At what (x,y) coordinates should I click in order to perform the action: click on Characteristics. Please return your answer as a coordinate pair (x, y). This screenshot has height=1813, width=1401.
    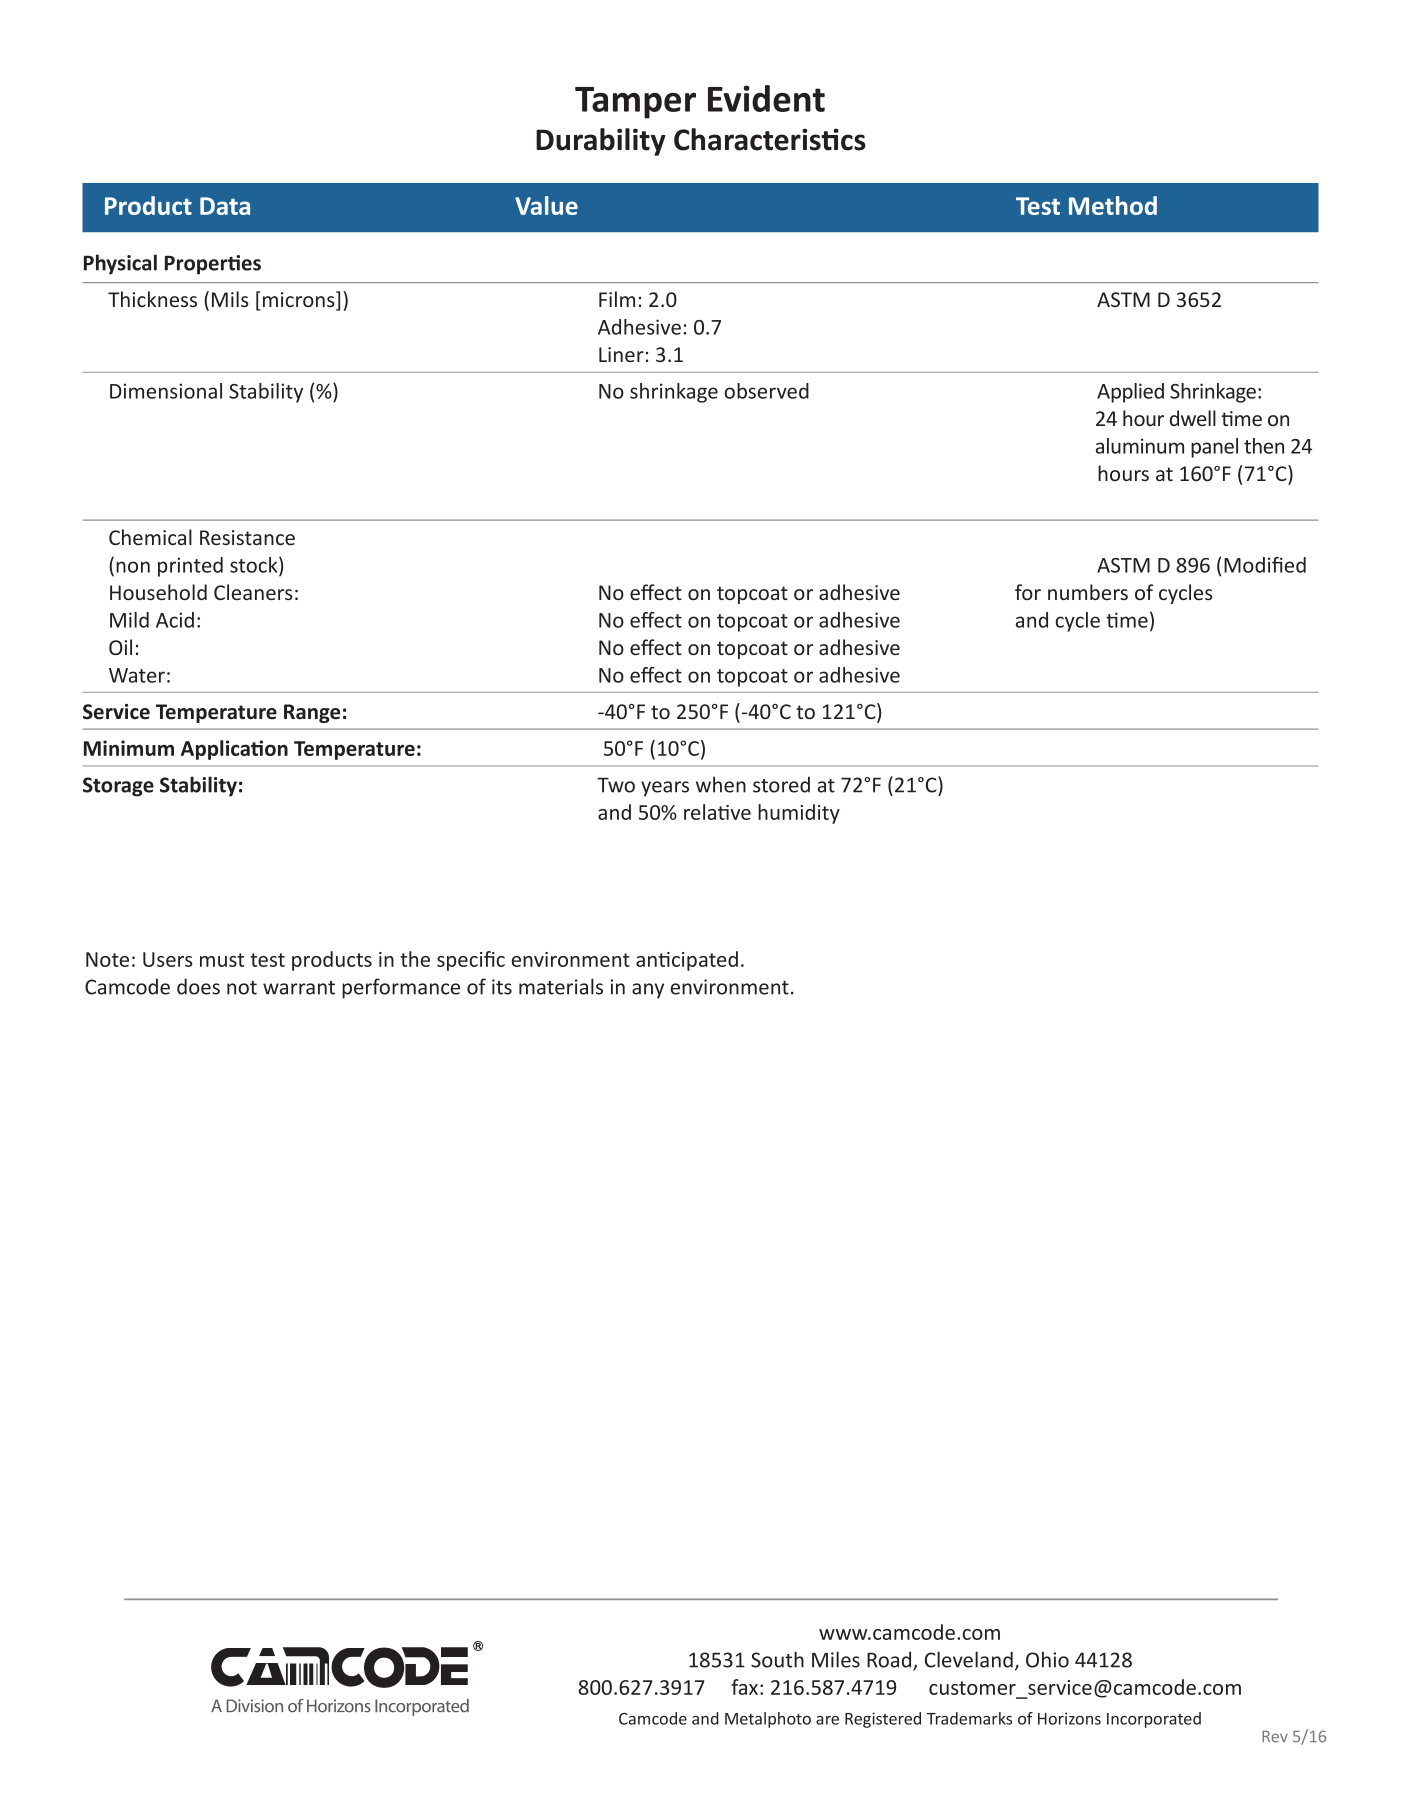
    Looking at the image, I should click on (770, 139).
